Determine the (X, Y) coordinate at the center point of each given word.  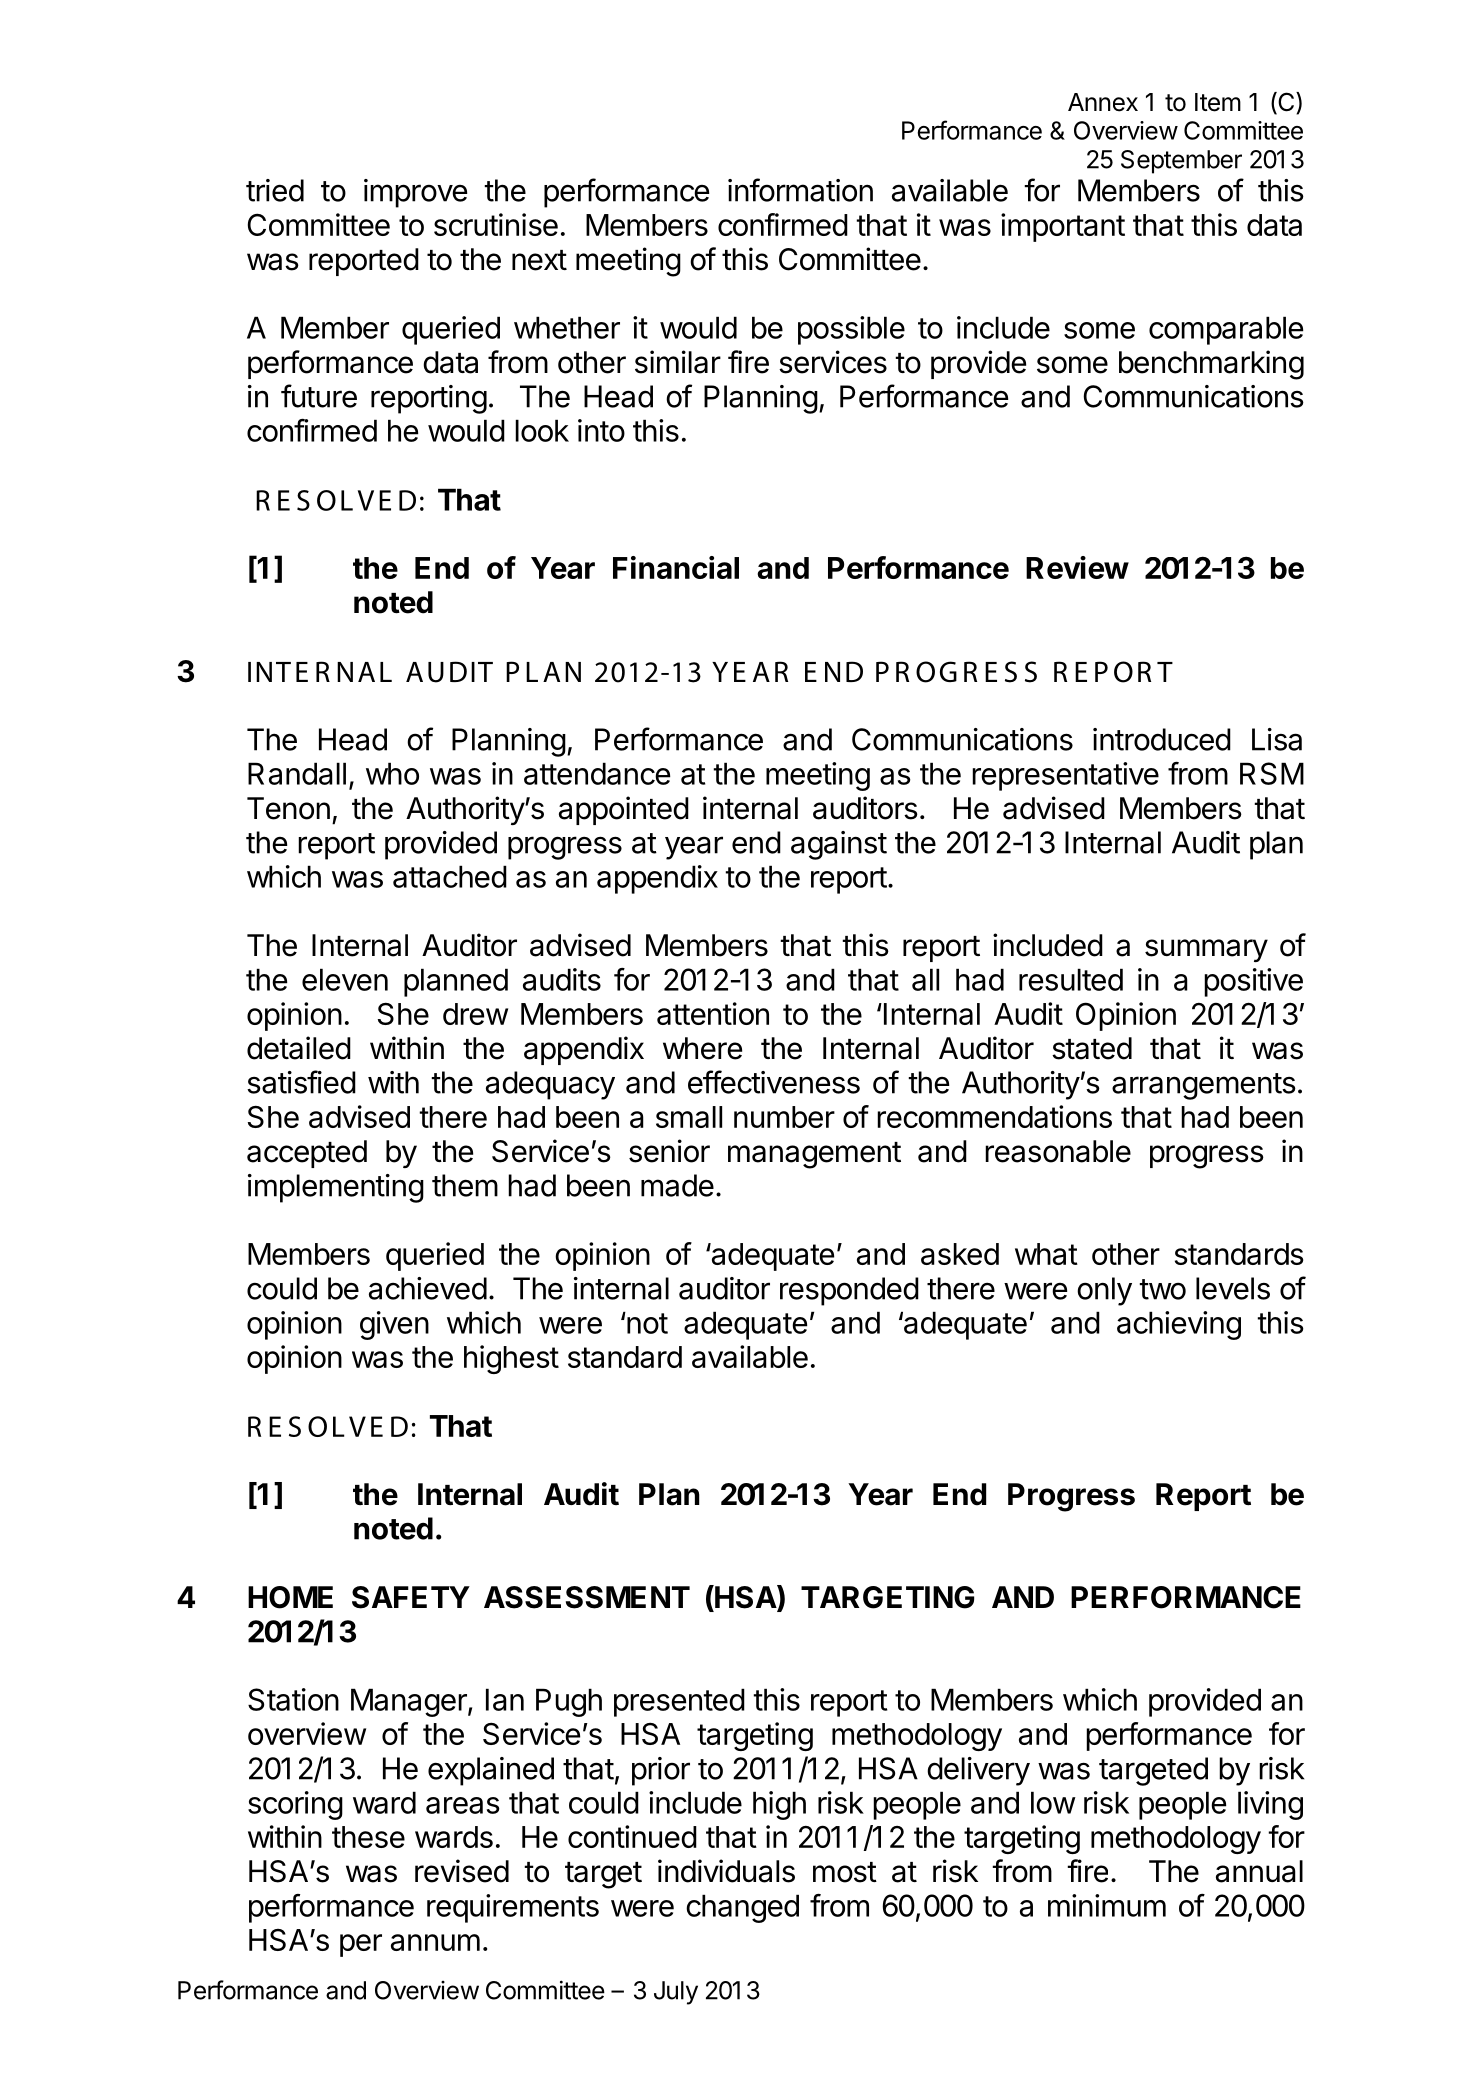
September (1181, 162)
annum (435, 1942)
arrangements (1204, 1086)
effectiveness (774, 1082)
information (800, 190)
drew (475, 1014)
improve (415, 193)
